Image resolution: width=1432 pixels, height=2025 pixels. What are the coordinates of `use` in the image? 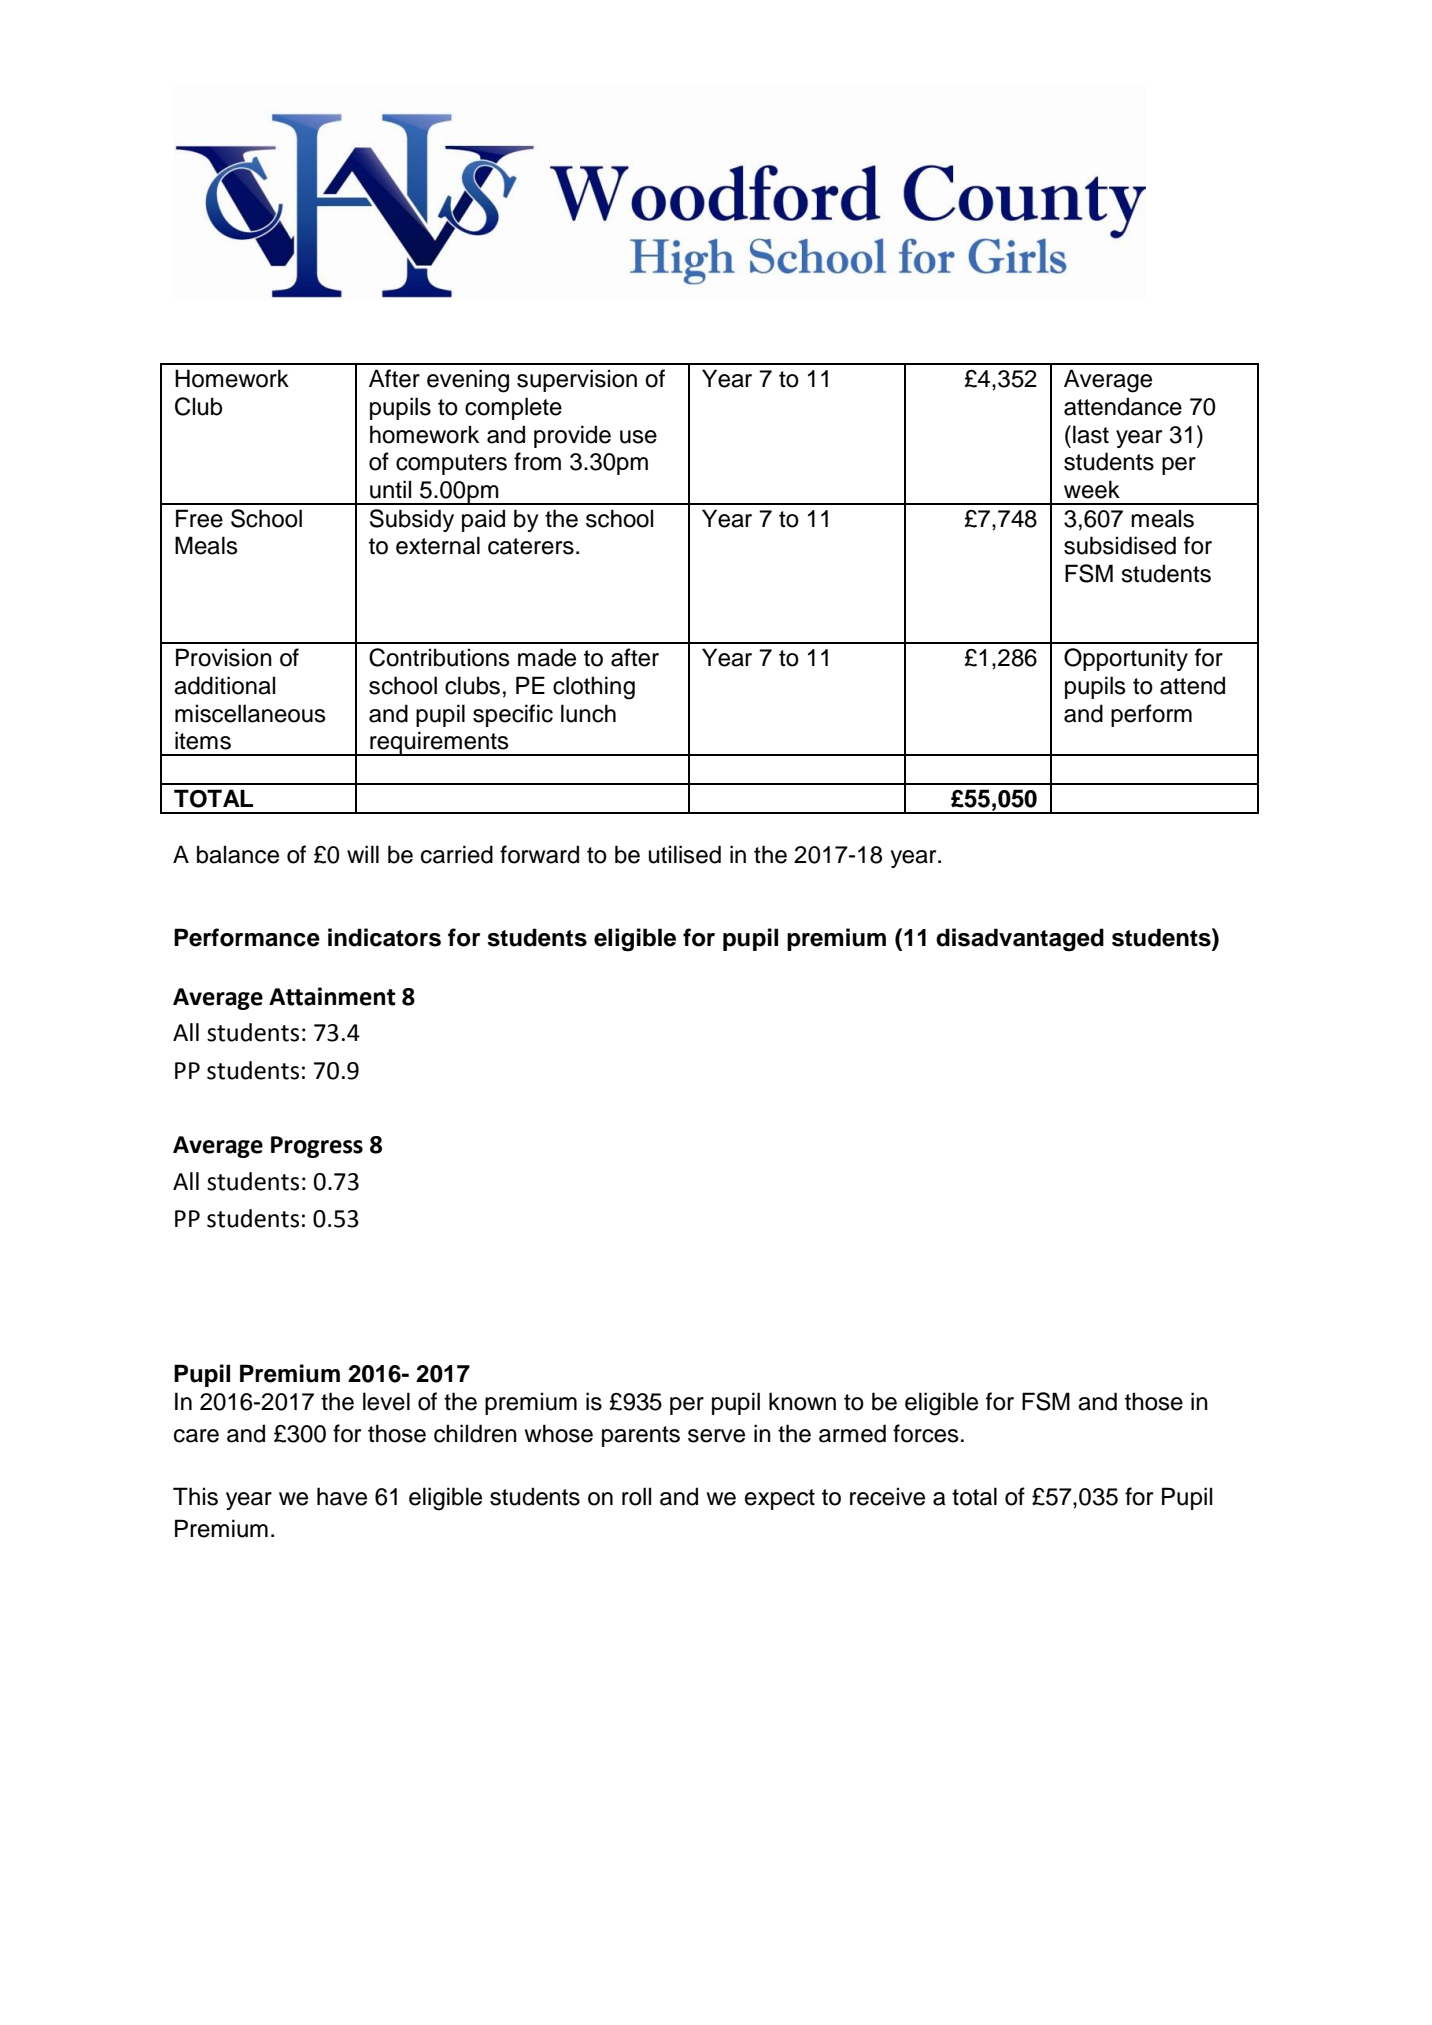 It's located at (638, 437).
